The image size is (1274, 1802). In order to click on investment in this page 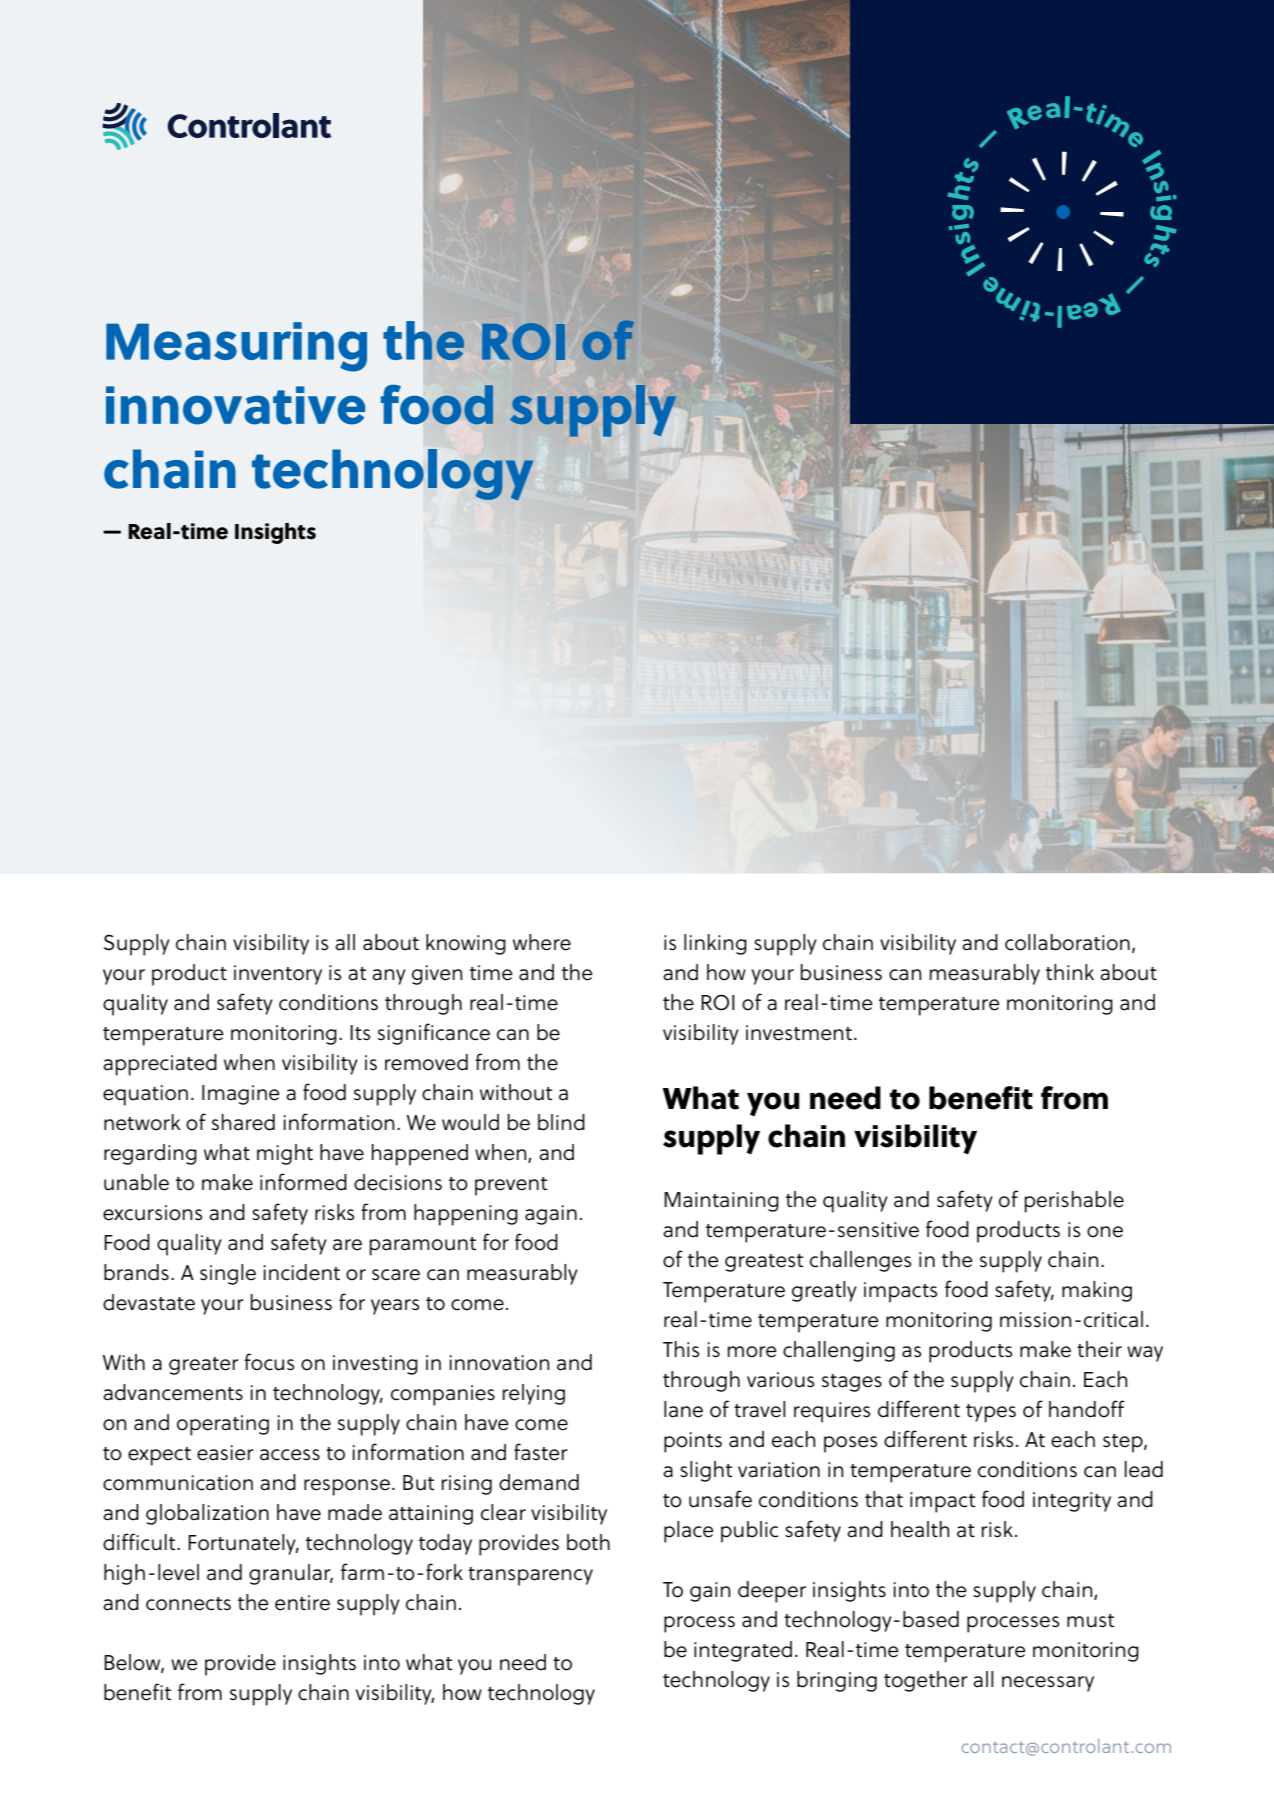, I will do `click(799, 1033)`.
